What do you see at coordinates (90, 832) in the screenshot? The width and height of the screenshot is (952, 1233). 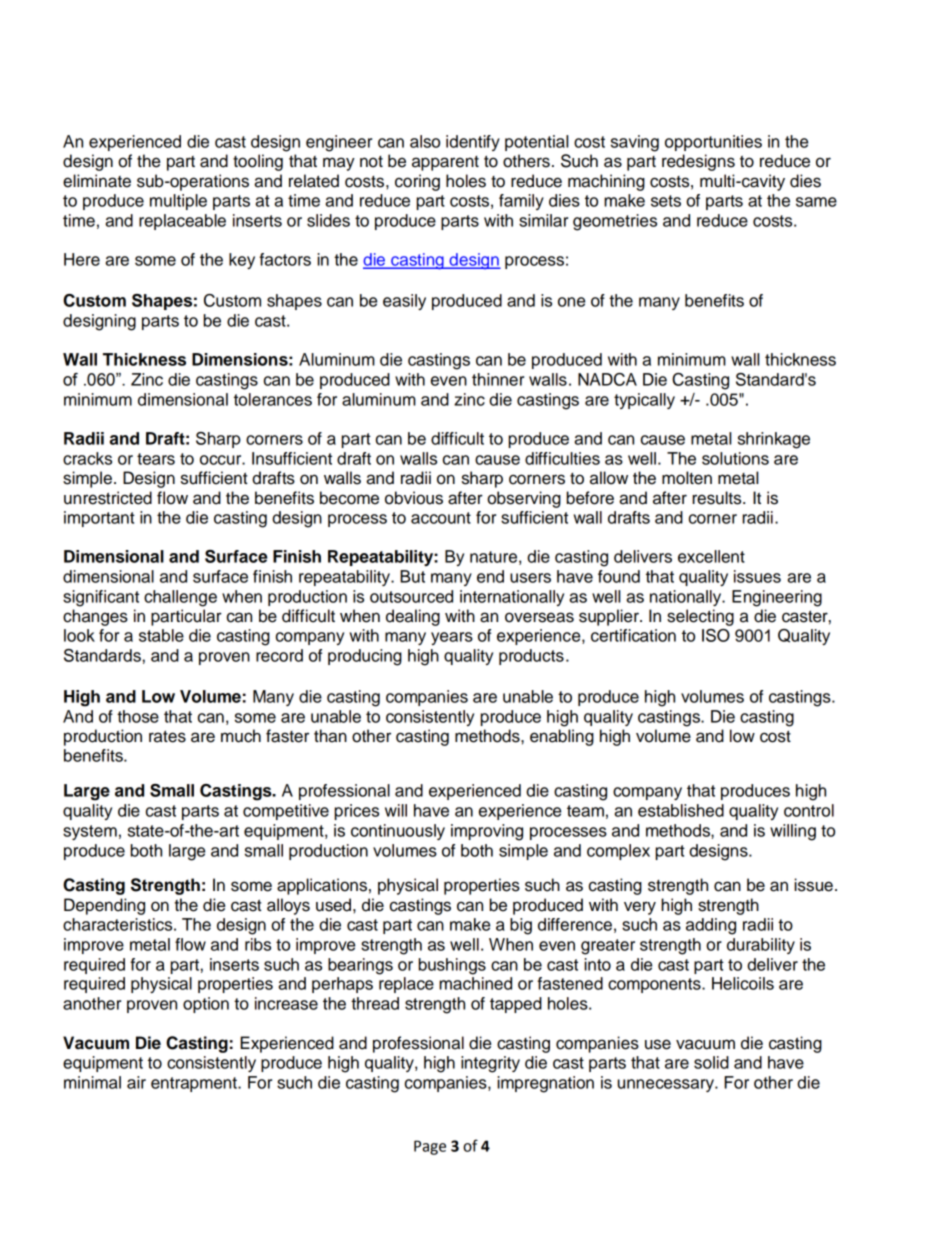 I see `system` at bounding box center [90, 832].
